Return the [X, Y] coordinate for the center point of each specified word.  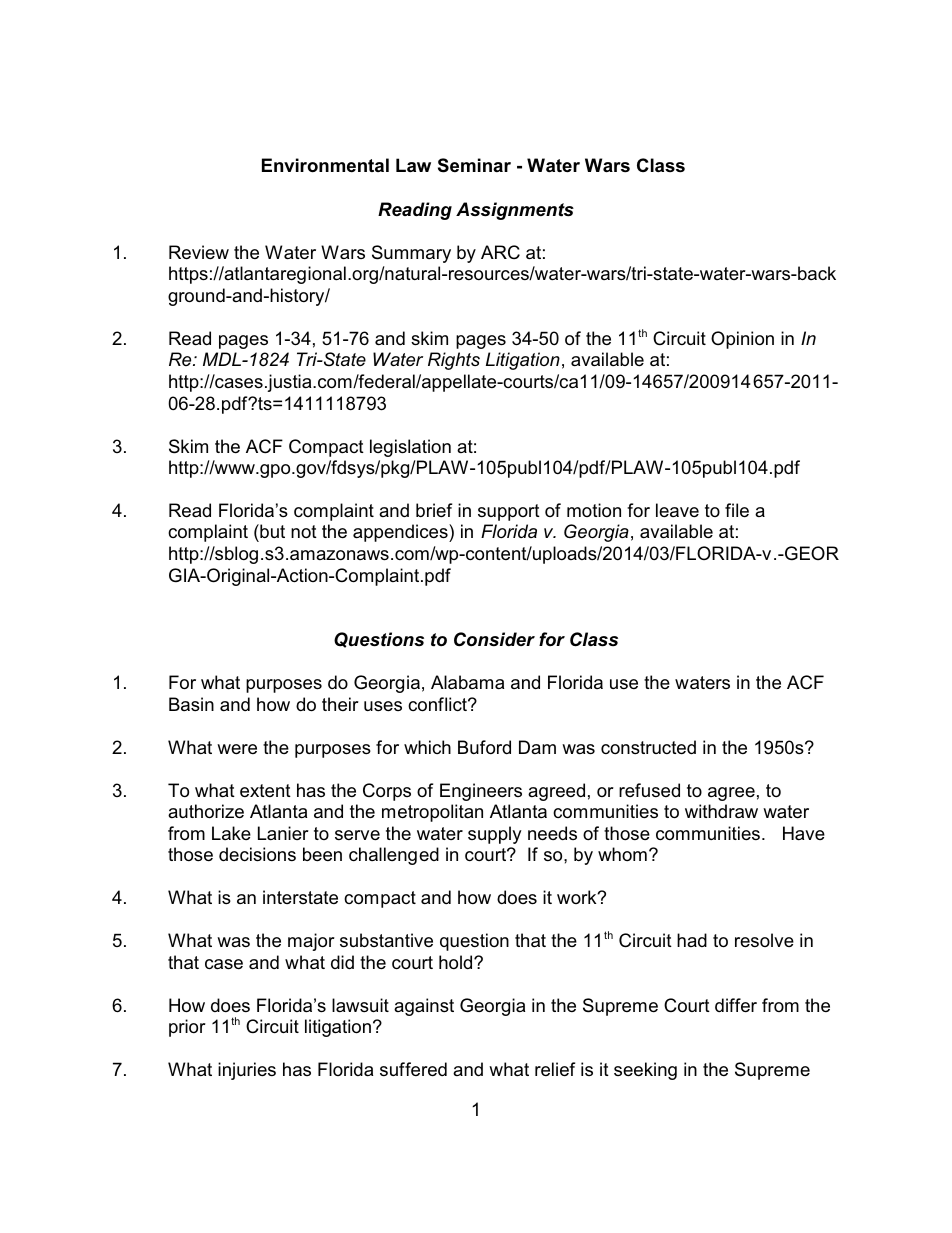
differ [736, 1005]
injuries [247, 1071]
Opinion [742, 340]
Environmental [325, 165]
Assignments [515, 211]
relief [555, 1069]
